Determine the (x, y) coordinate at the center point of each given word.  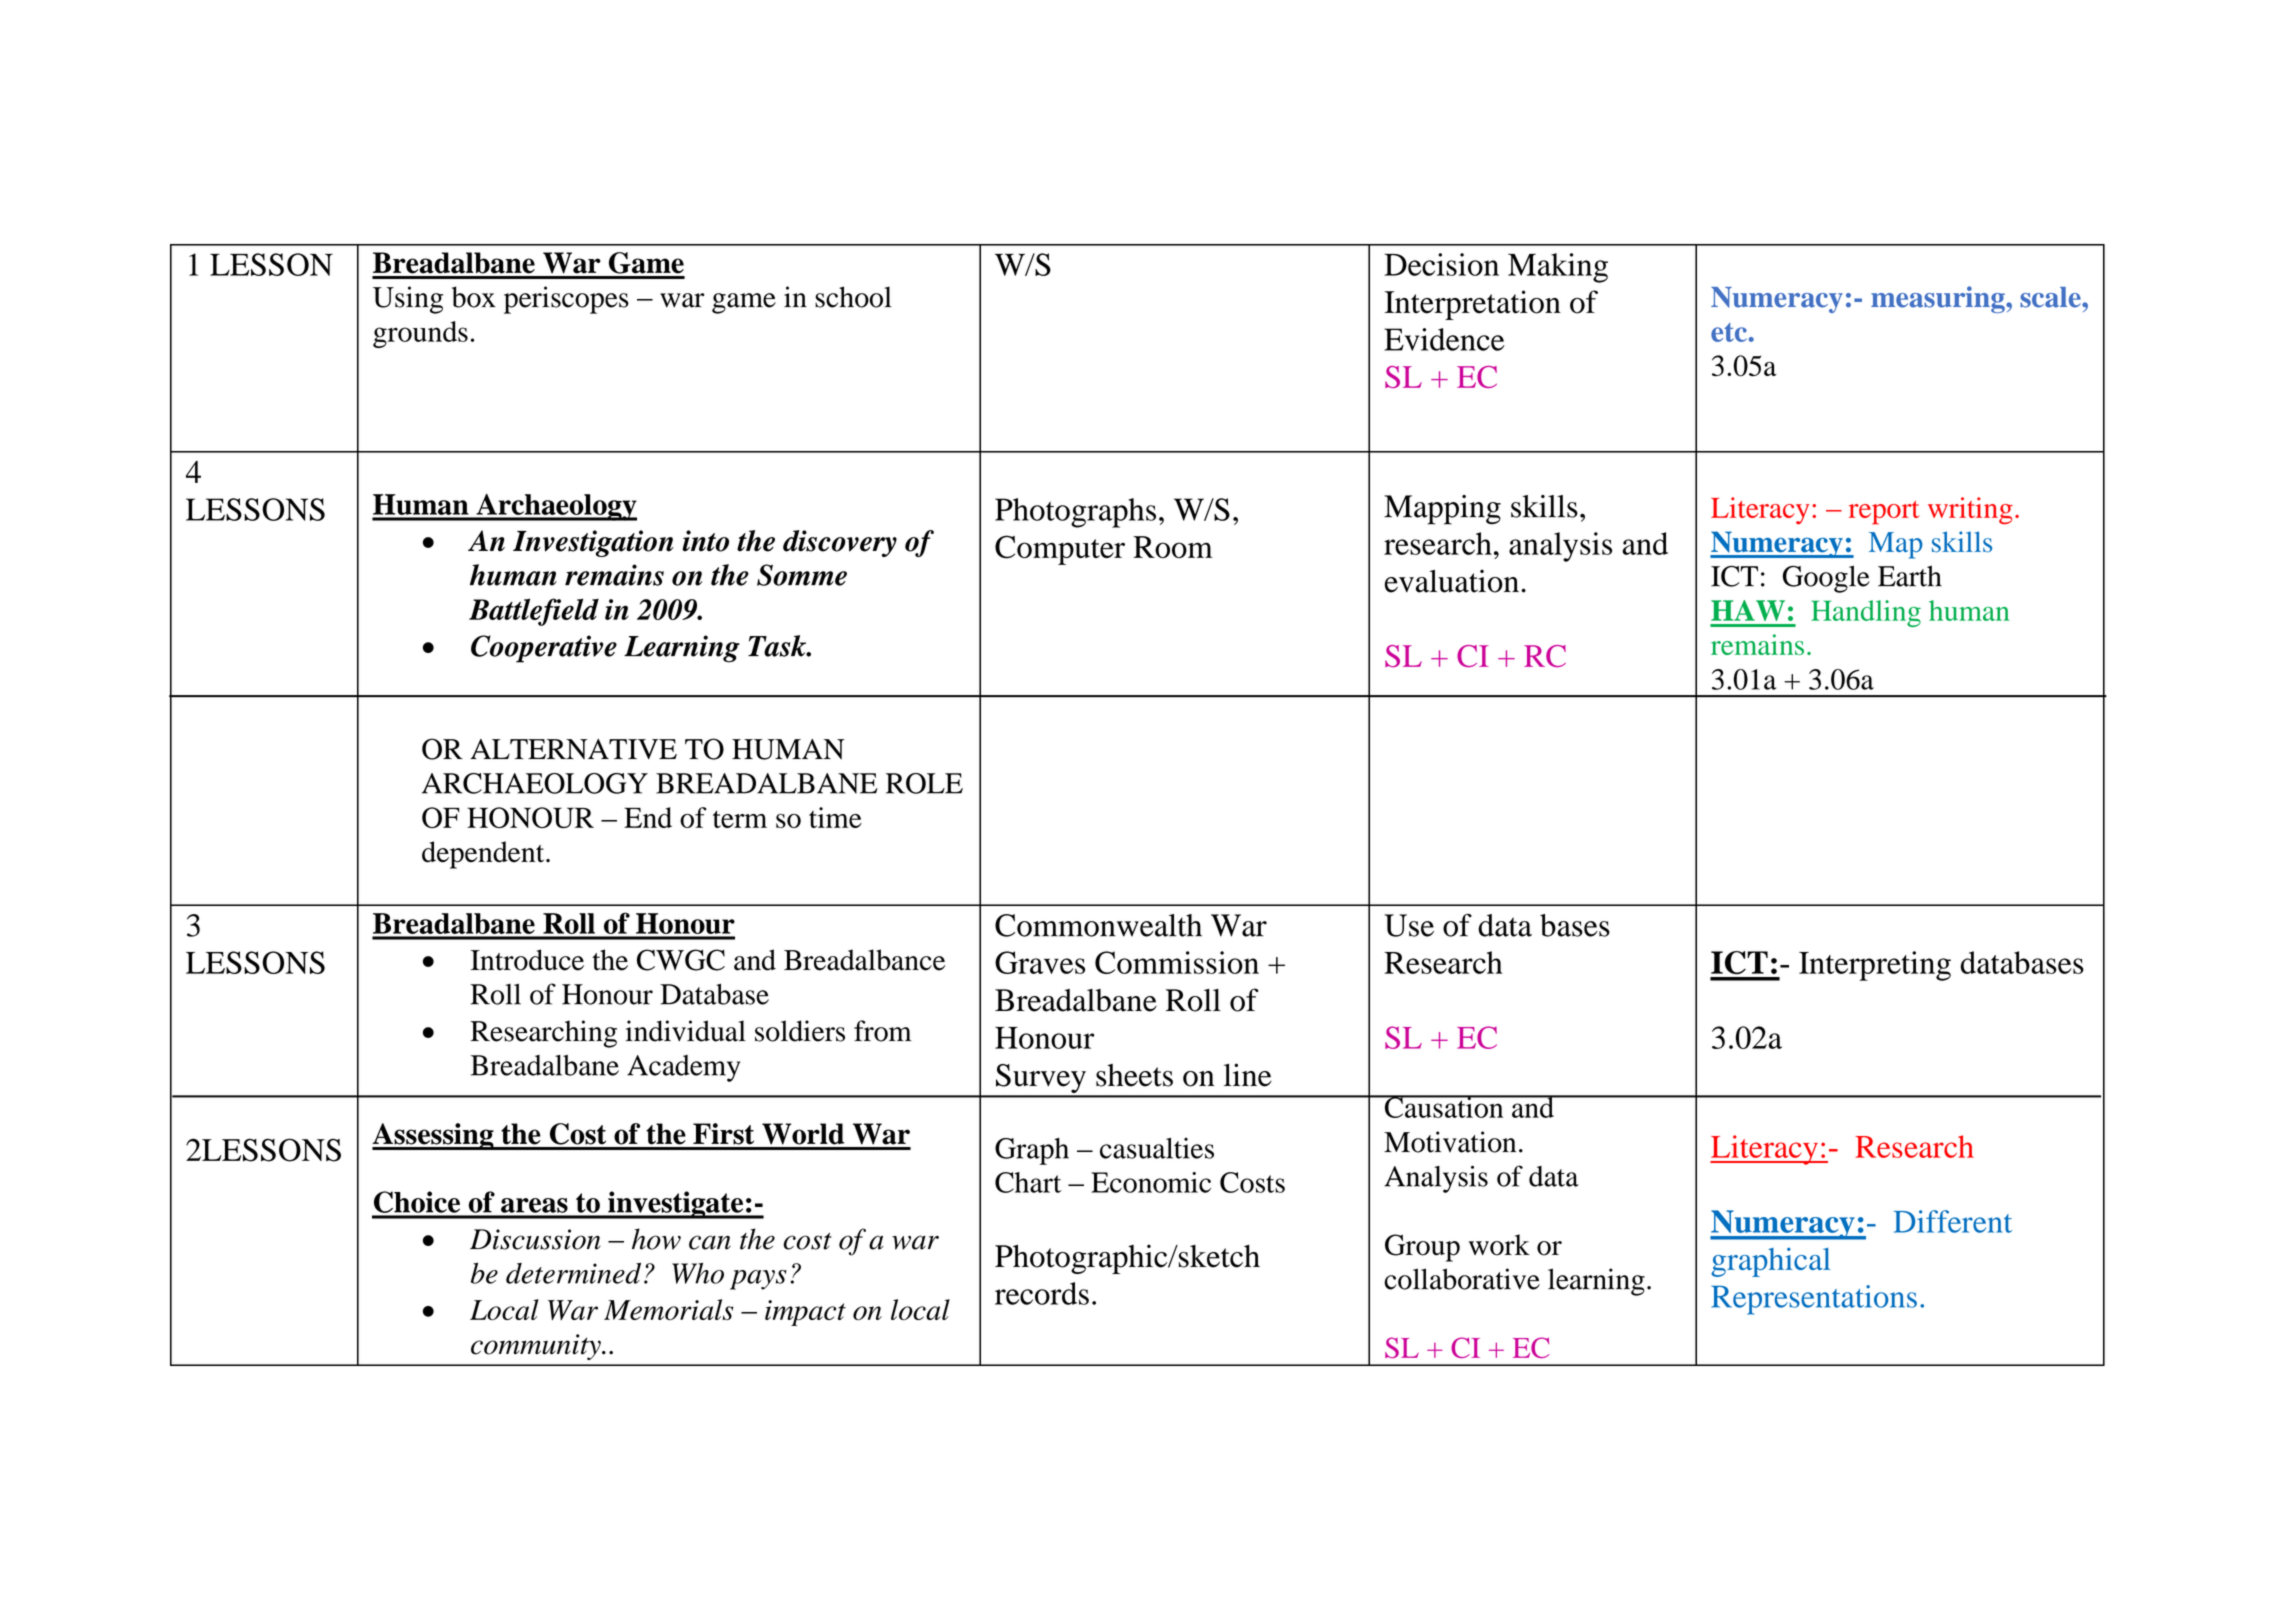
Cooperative (544, 649)
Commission (1177, 962)
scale (2051, 297)
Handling (1866, 613)
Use (1409, 925)
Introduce (527, 960)
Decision (1441, 264)
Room (1173, 547)
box (474, 297)
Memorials (668, 1309)
